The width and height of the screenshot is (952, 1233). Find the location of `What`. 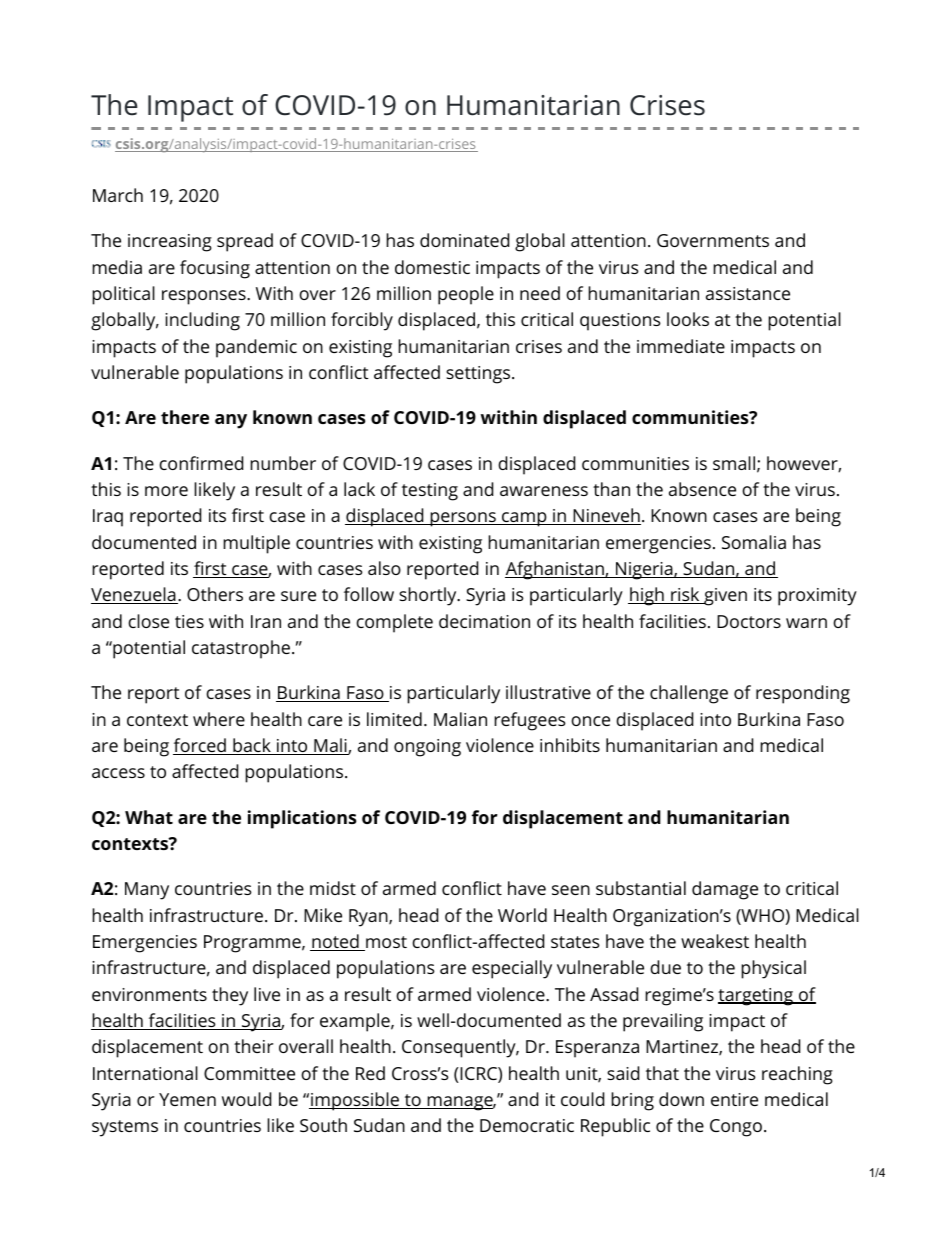

What is located at coordinates (149, 817).
